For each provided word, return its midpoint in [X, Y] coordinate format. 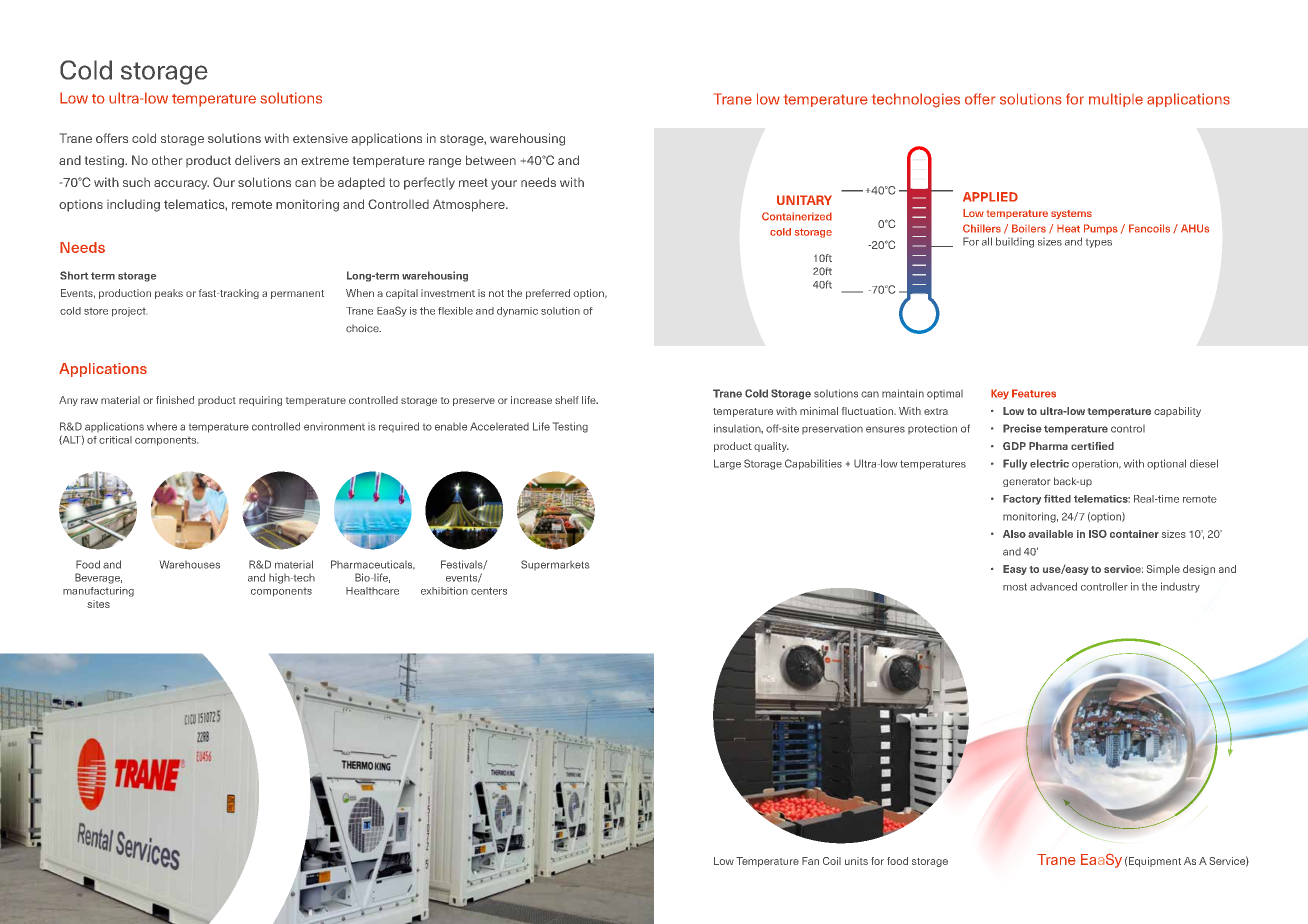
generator [1026, 482]
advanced [1053, 586]
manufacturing [98, 592]
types [1099, 243]
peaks [169, 294]
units [856, 861]
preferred [548, 294]
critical [115, 440]
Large [727, 464]
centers [489, 591]
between [491, 160]
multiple [1116, 100]
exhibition [444, 591]
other [167, 160]
